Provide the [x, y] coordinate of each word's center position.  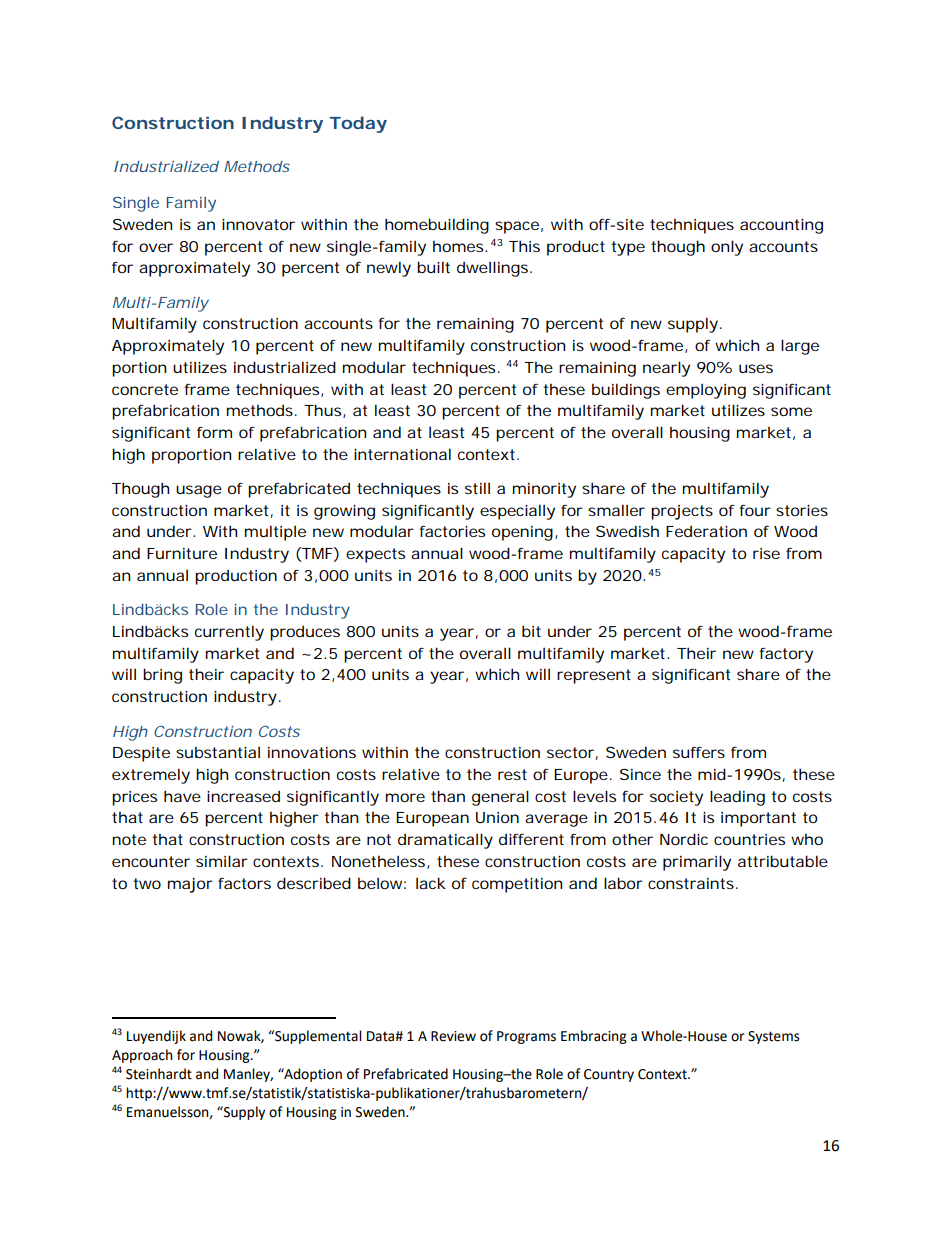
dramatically [445, 841]
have [182, 796]
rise [766, 553]
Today [358, 124]
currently [229, 633]
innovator [258, 224]
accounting [781, 226]
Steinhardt [159, 1074]
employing [706, 391]
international [402, 454]
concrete [145, 389]
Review [453, 1036]
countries [749, 839]
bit [531, 631]
